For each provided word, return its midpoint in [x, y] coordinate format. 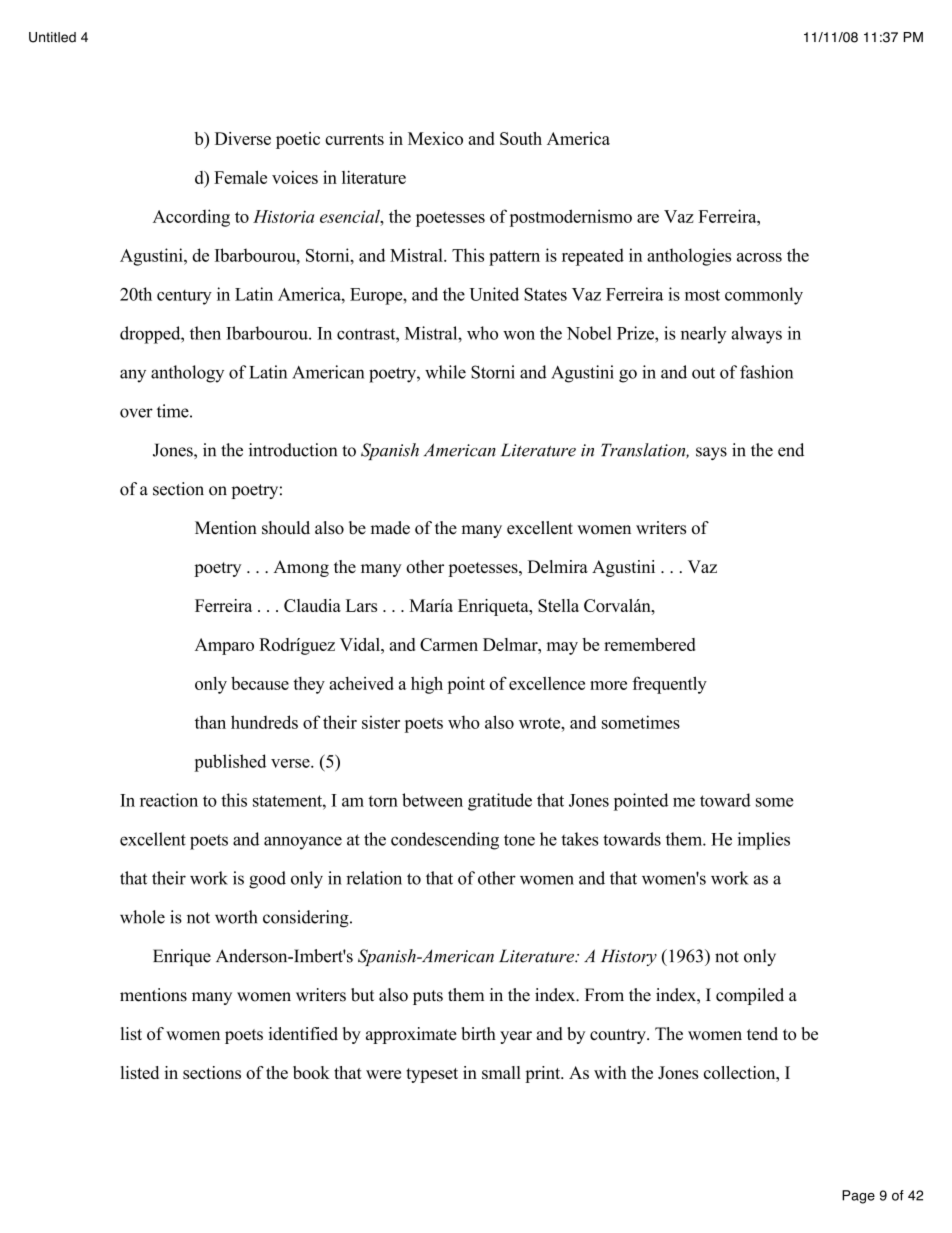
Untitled [52, 37]
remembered [650, 644]
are [648, 218]
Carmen [449, 644]
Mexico [435, 138]
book [311, 1072]
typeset [432, 1075]
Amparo [224, 646]
